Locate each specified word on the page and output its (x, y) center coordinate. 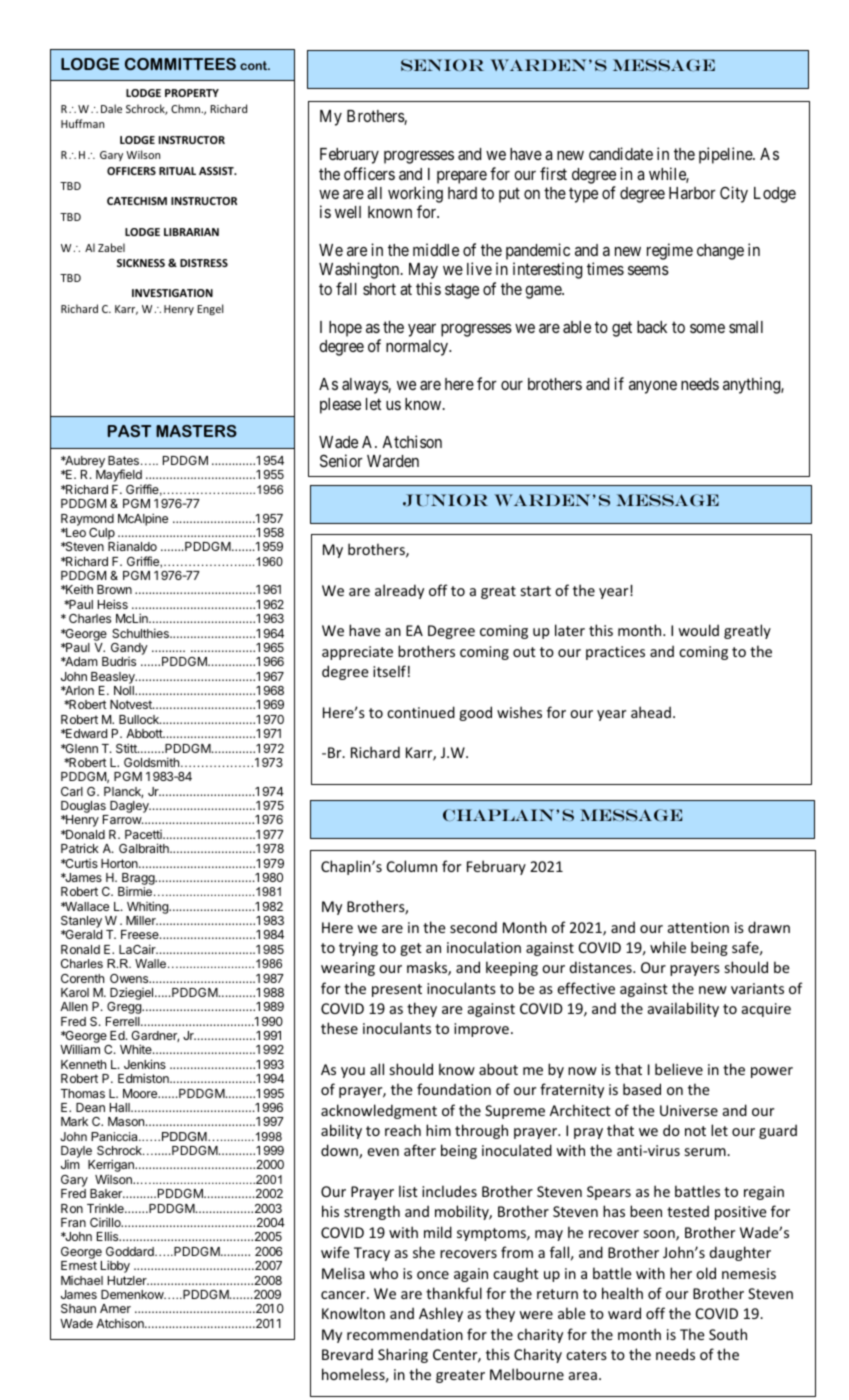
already (399, 591)
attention (698, 927)
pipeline (726, 155)
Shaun (78, 1308)
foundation (454, 1089)
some (707, 328)
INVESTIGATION (172, 293)
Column (412, 866)
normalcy (418, 348)
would (698, 630)
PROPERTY (192, 93)
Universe (689, 1110)
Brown (114, 589)
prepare (462, 177)
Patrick (80, 848)
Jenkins (145, 1064)
